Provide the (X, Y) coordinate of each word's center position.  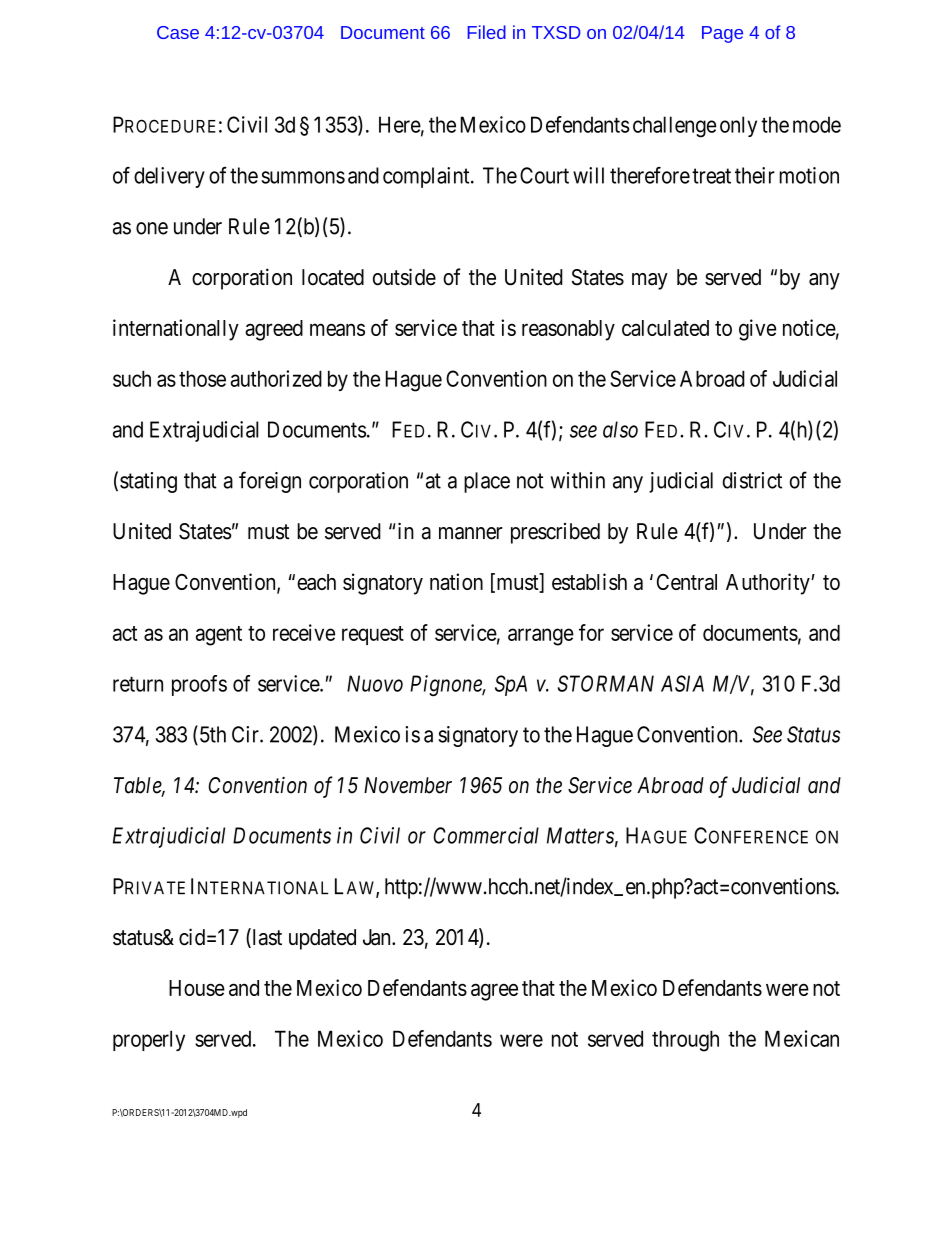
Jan (378, 937)
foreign (270, 482)
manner (471, 533)
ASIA (682, 683)
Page (722, 34)
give (757, 330)
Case (178, 32)
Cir (246, 734)
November (408, 785)
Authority (769, 584)
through (685, 1041)
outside (404, 277)
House (197, 988)
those (202, 378)
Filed (487, 32)
